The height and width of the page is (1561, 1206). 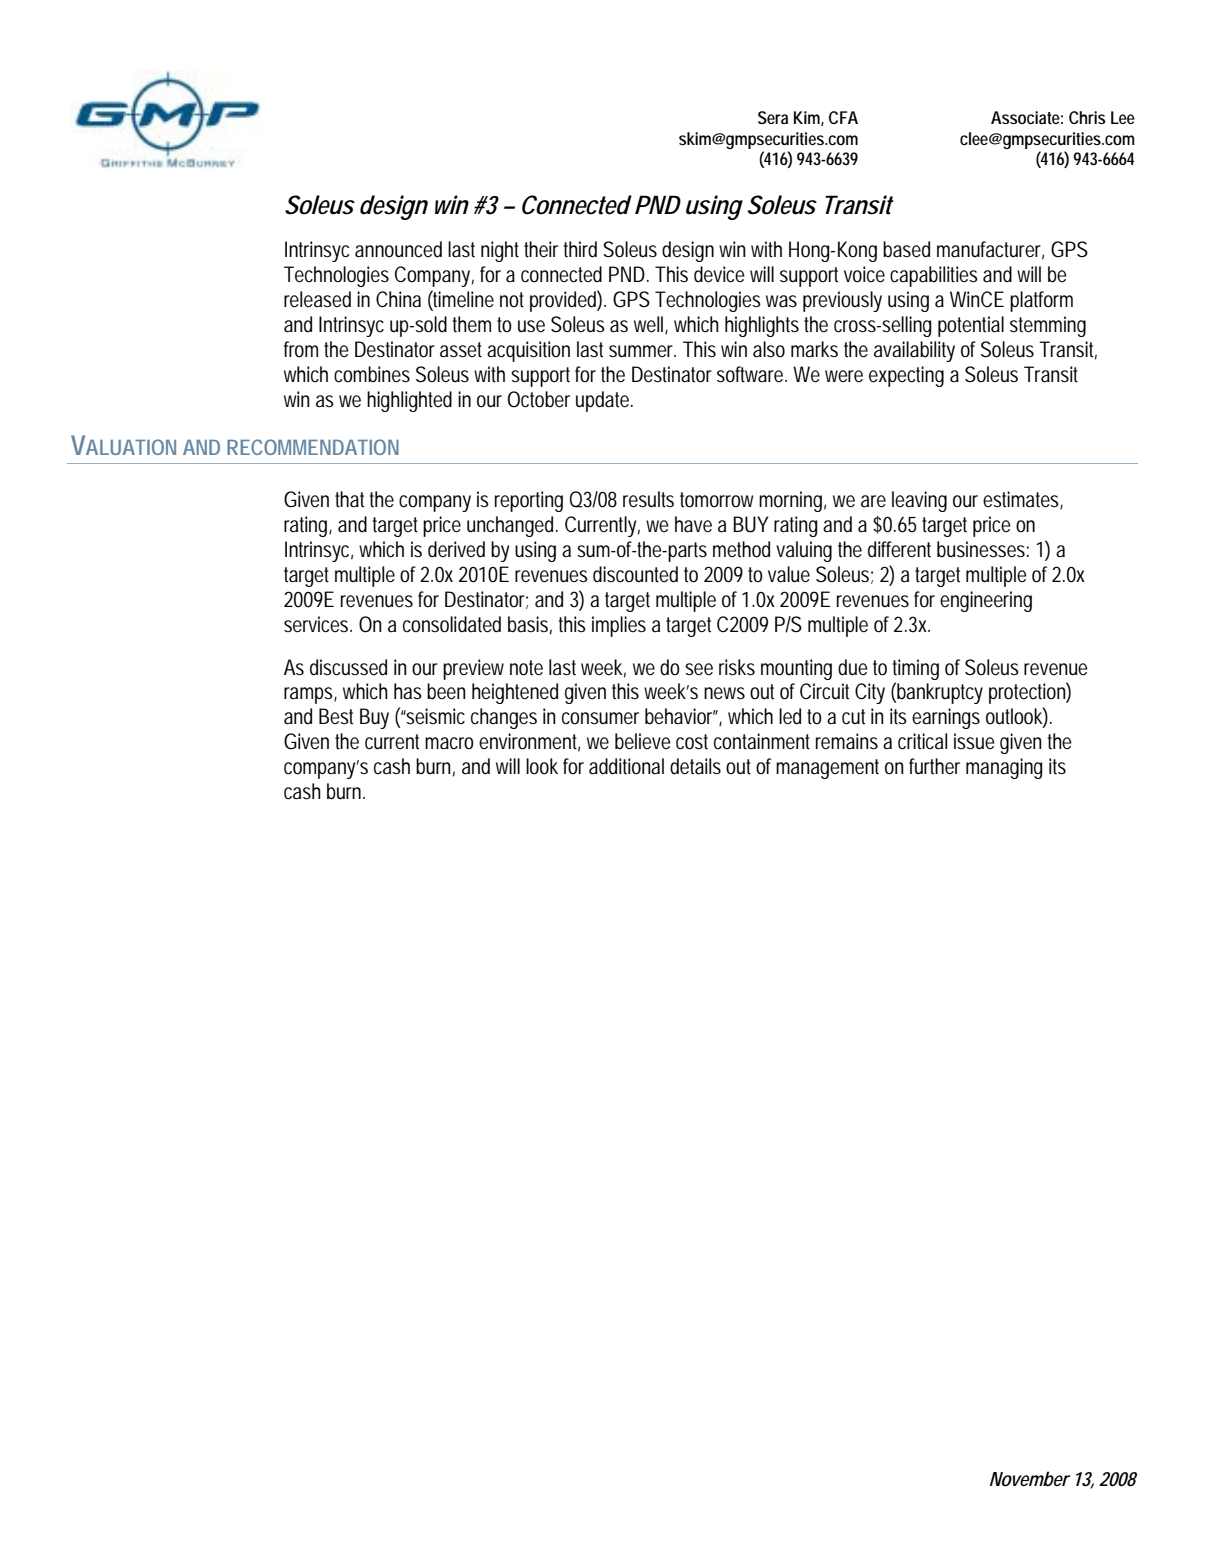 I want to click on further, so click(x=934, y=766).
